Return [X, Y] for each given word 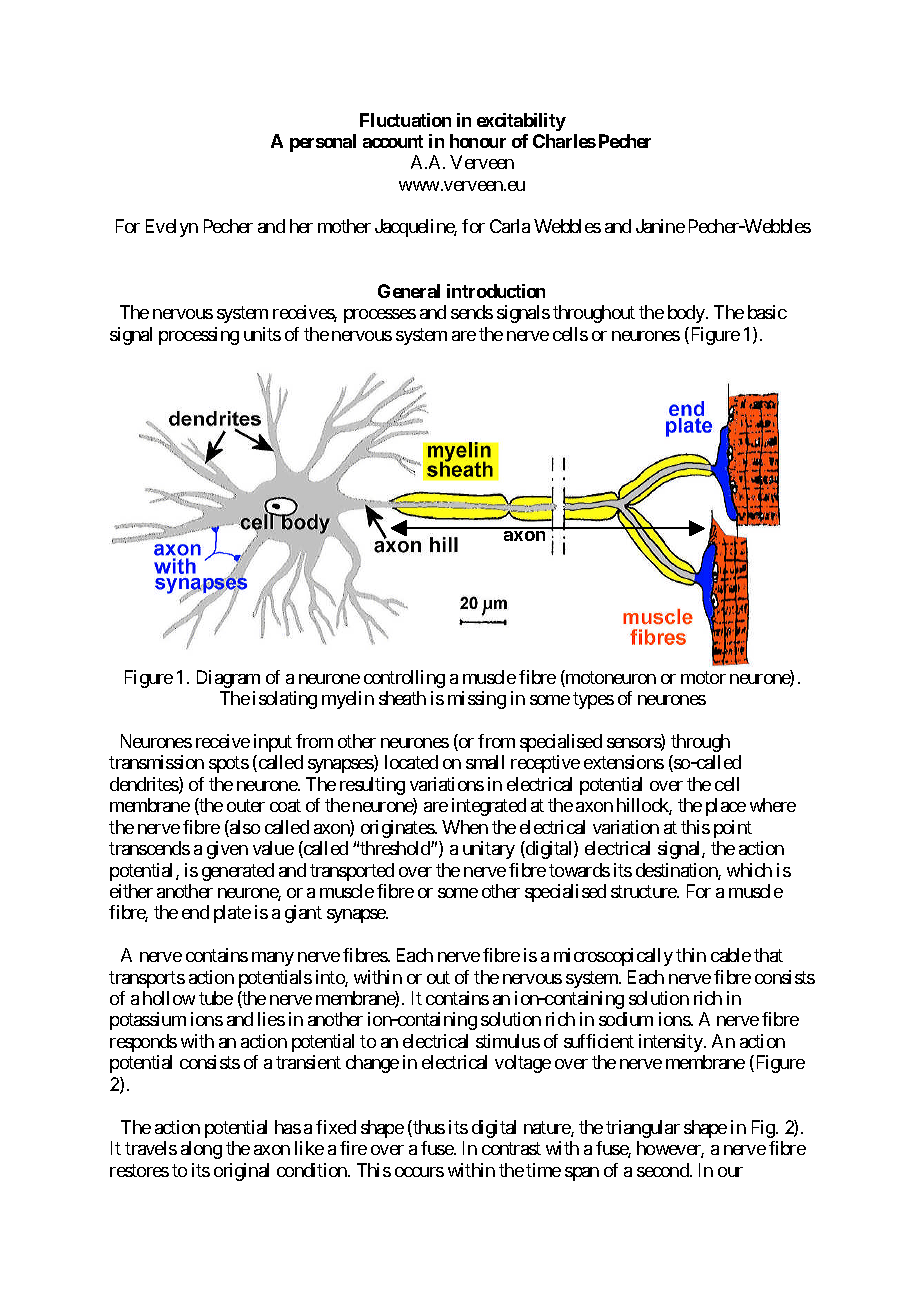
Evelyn [172, 228]
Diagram [228, 679]
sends [472, 312]
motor [703, 677]
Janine [660, 226]
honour [478, 141]
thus [428, 1128]
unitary [489, 850]
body [687, 314]
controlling [404, 679]
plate [232, 914]
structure [644, 891]
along [201, 1150]
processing [199, 336]
